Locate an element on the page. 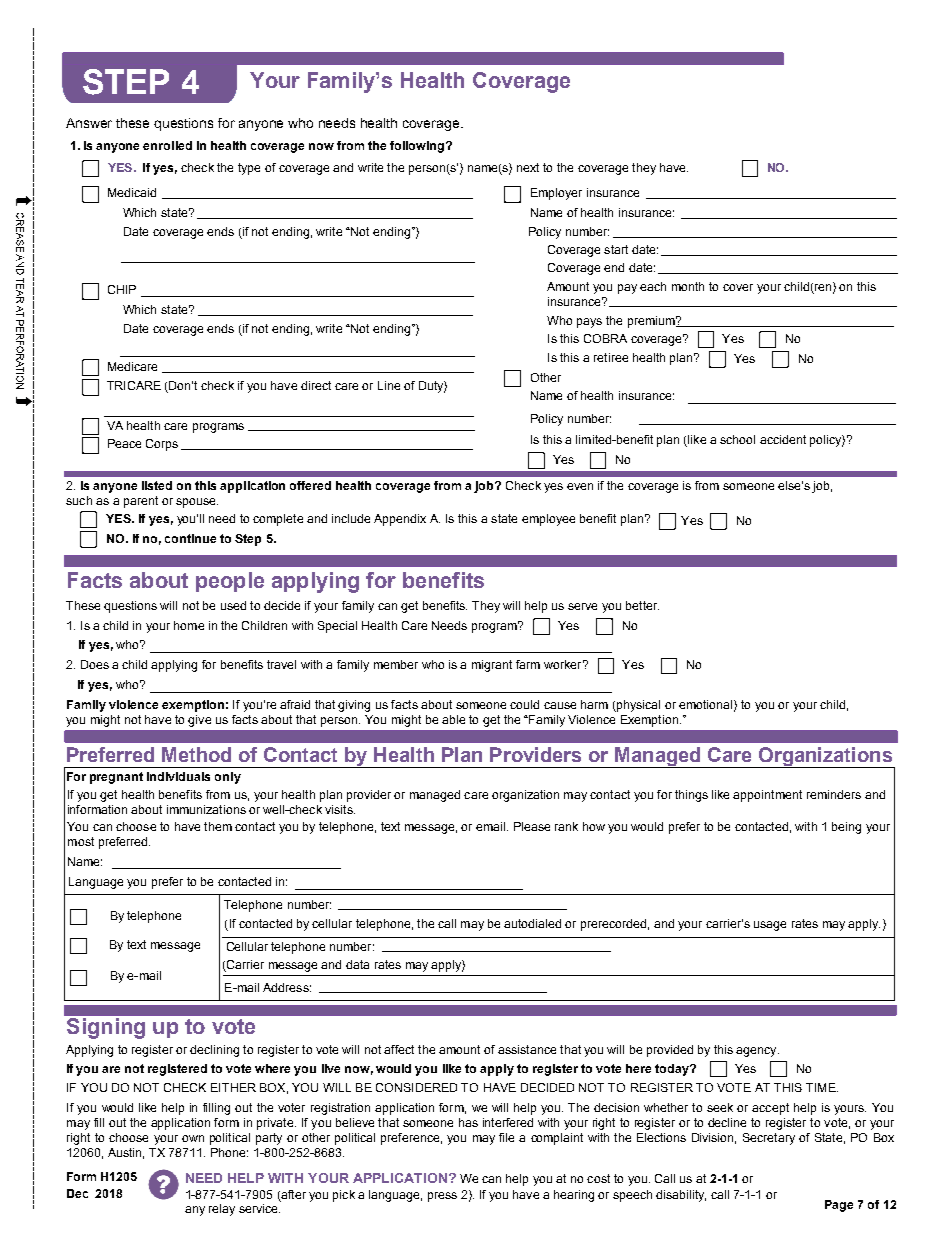  press is located at coordinates (442, 1197).
